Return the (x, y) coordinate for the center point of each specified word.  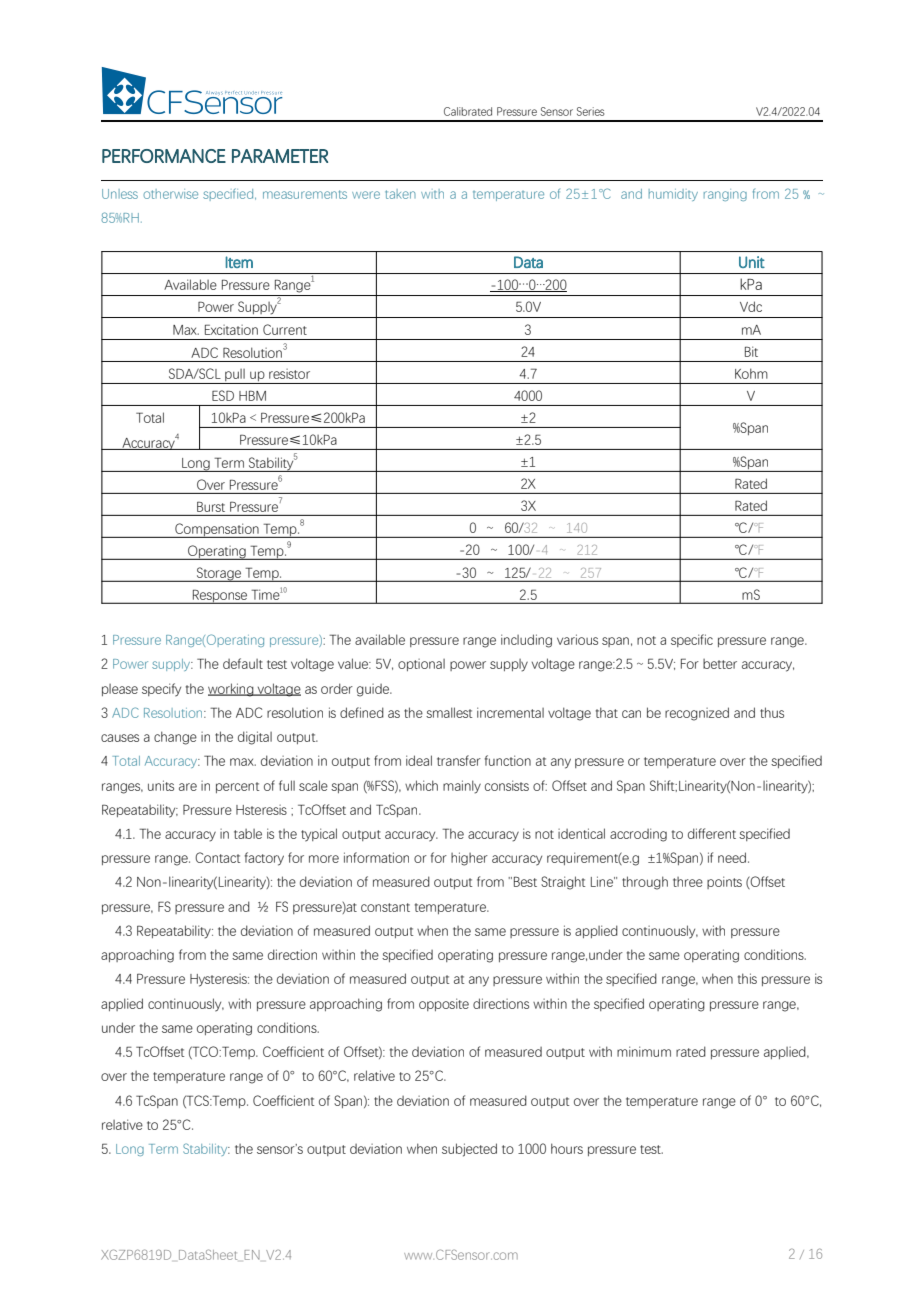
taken (400, 194)
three (688, 882)
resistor (289, 374)
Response (220, 596)
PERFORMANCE (164, 156)
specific (692, 640)
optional (421, 665)
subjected (469, 1150)
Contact (217, 857)
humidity (673, 195)
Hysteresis (219, 980)
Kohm (751, 373)
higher (469, 859)
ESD (223, 395)
